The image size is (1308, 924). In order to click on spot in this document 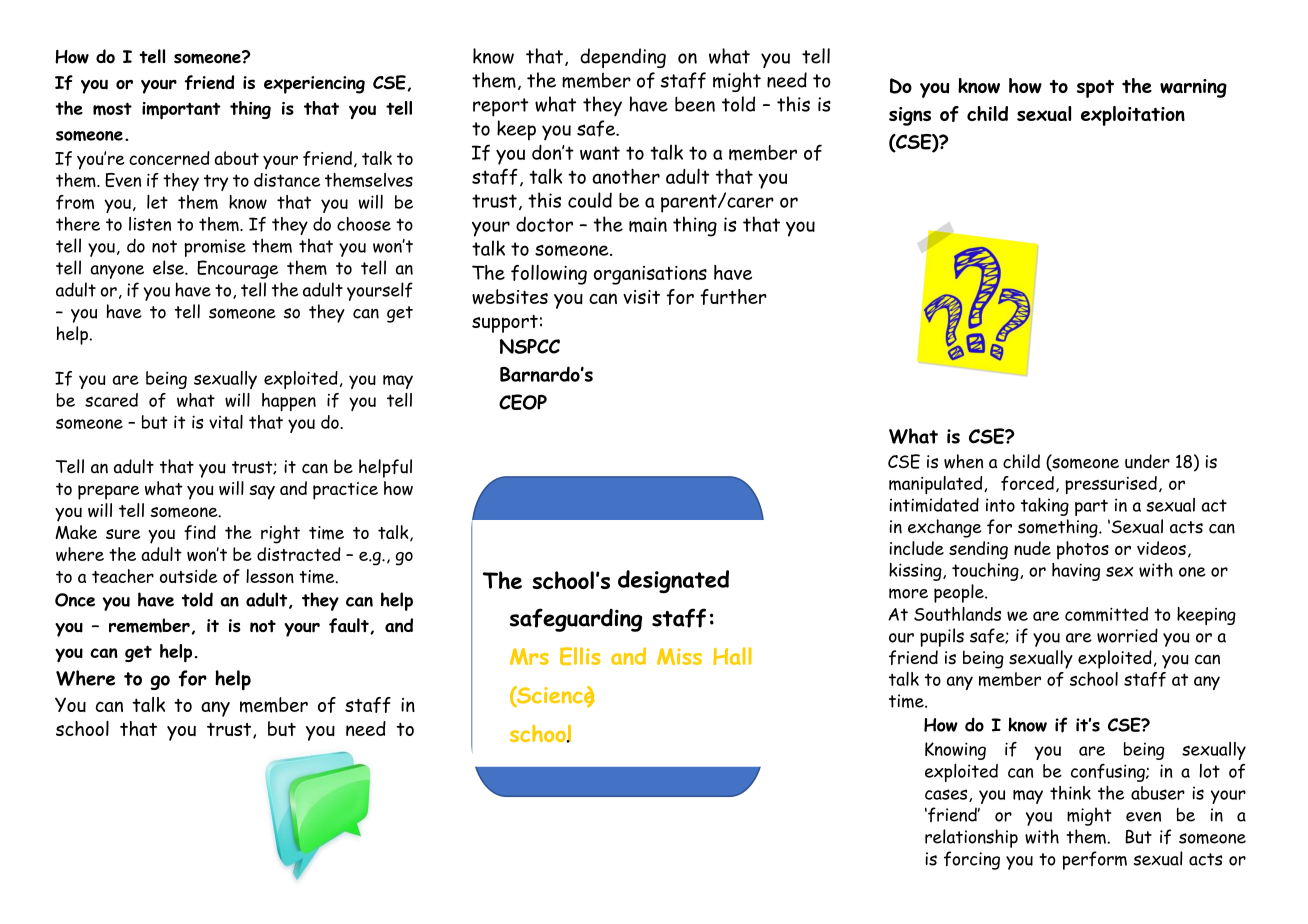, I will do `click(1095, 89)`.
